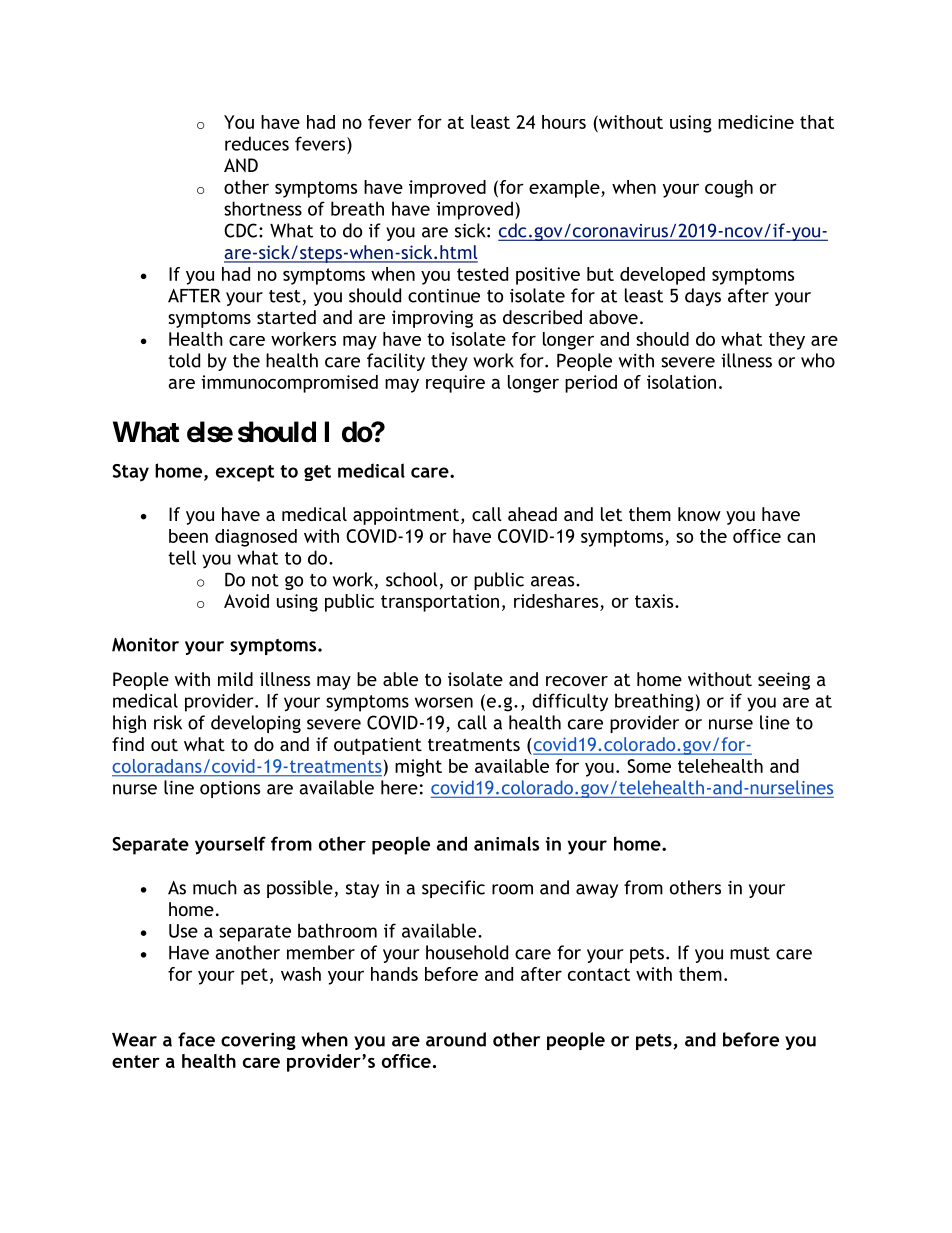 The image size is (952, 1233). Describe the element at coordinates (168, 722) in the image. I see `risk` at that location.
